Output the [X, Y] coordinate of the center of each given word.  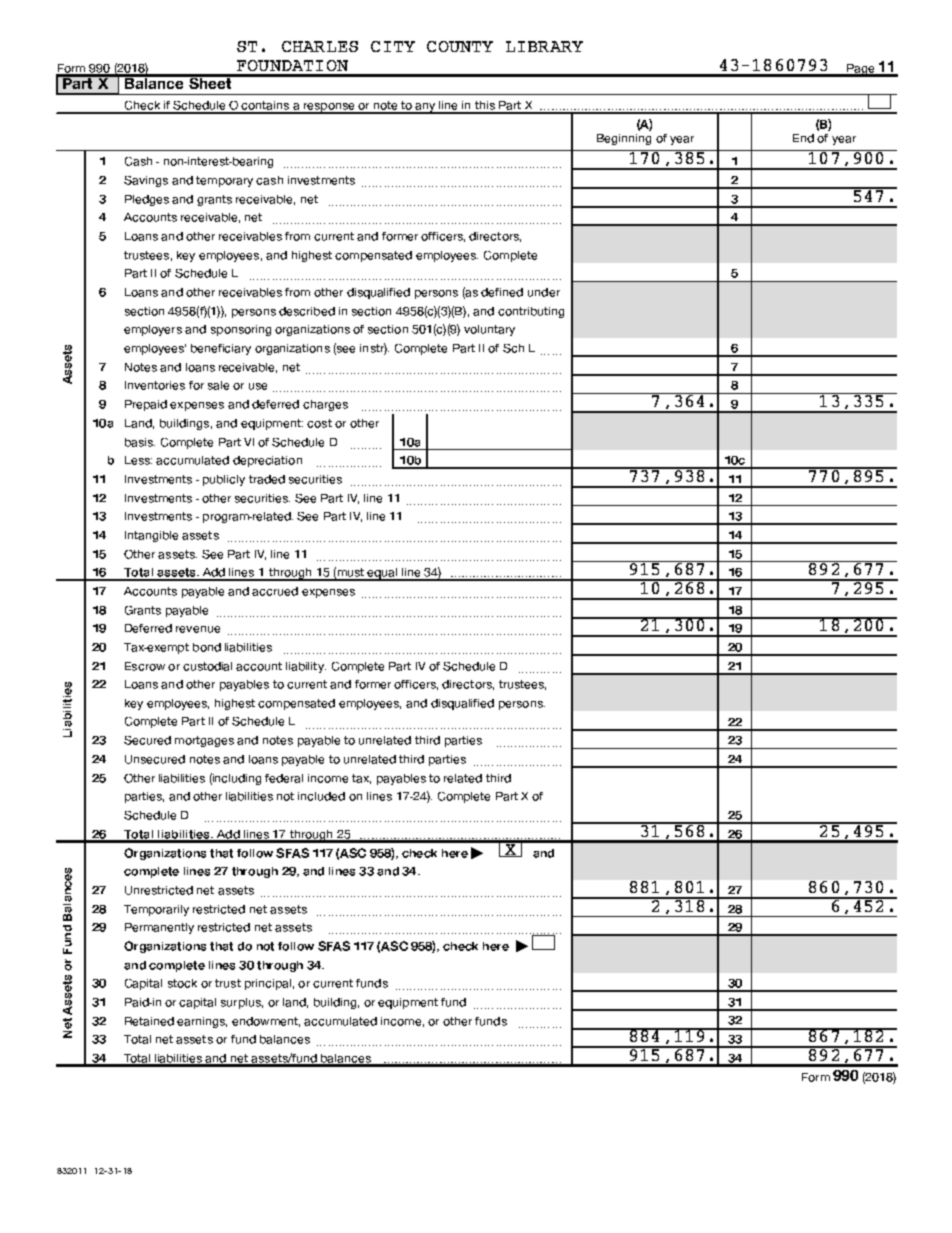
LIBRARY [544, 46]
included [321, 796]
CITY [393, 46]
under [544, 292]
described [307, 311]
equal [383, 574]
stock [182, 983]
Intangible [151, 536]
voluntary [489, 330]
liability [306, 667]
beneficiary [221, 349]
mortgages [204, 741]
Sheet [210, 82]
